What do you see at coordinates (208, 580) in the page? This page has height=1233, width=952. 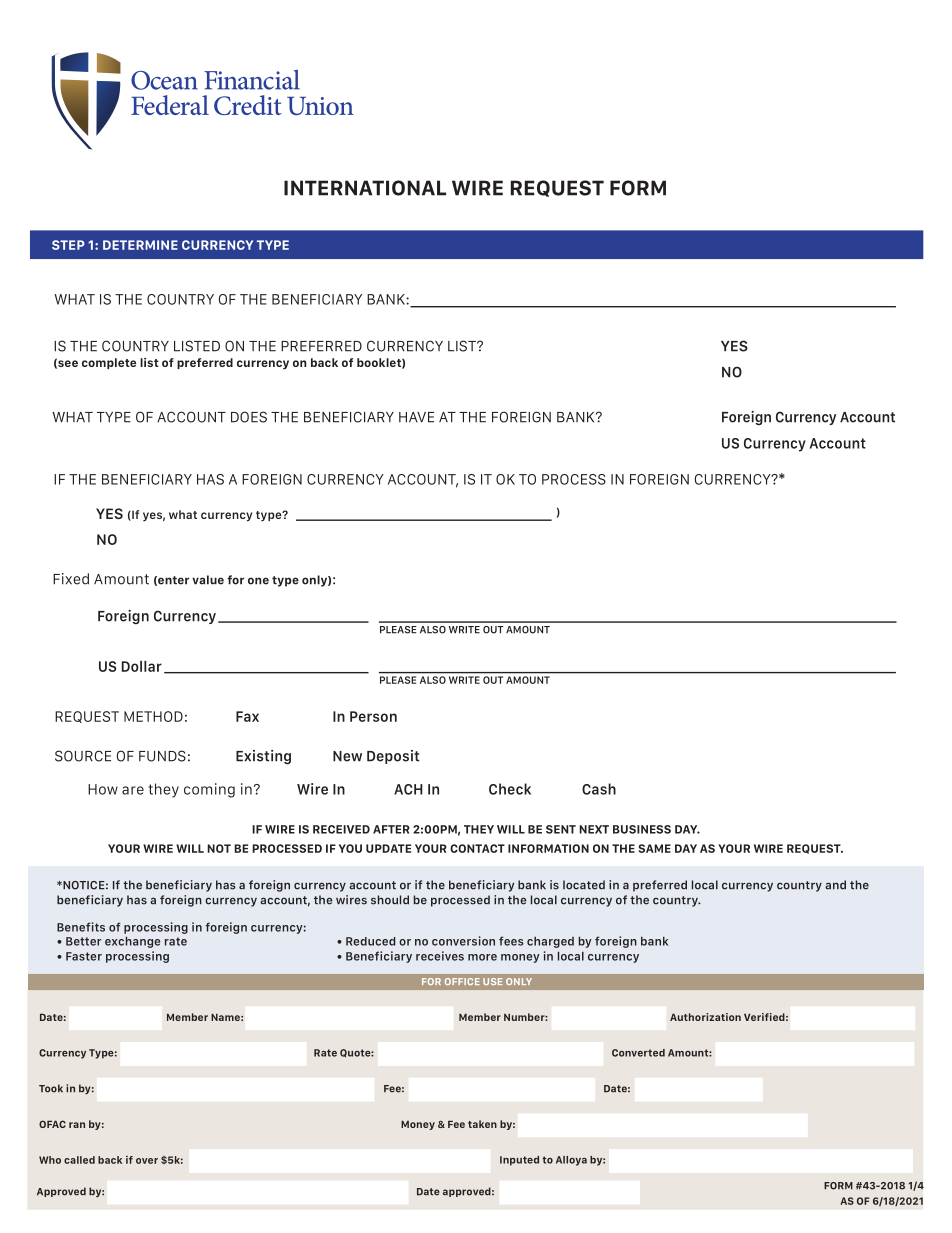 I see `value` at bounding box center [208, 580].
